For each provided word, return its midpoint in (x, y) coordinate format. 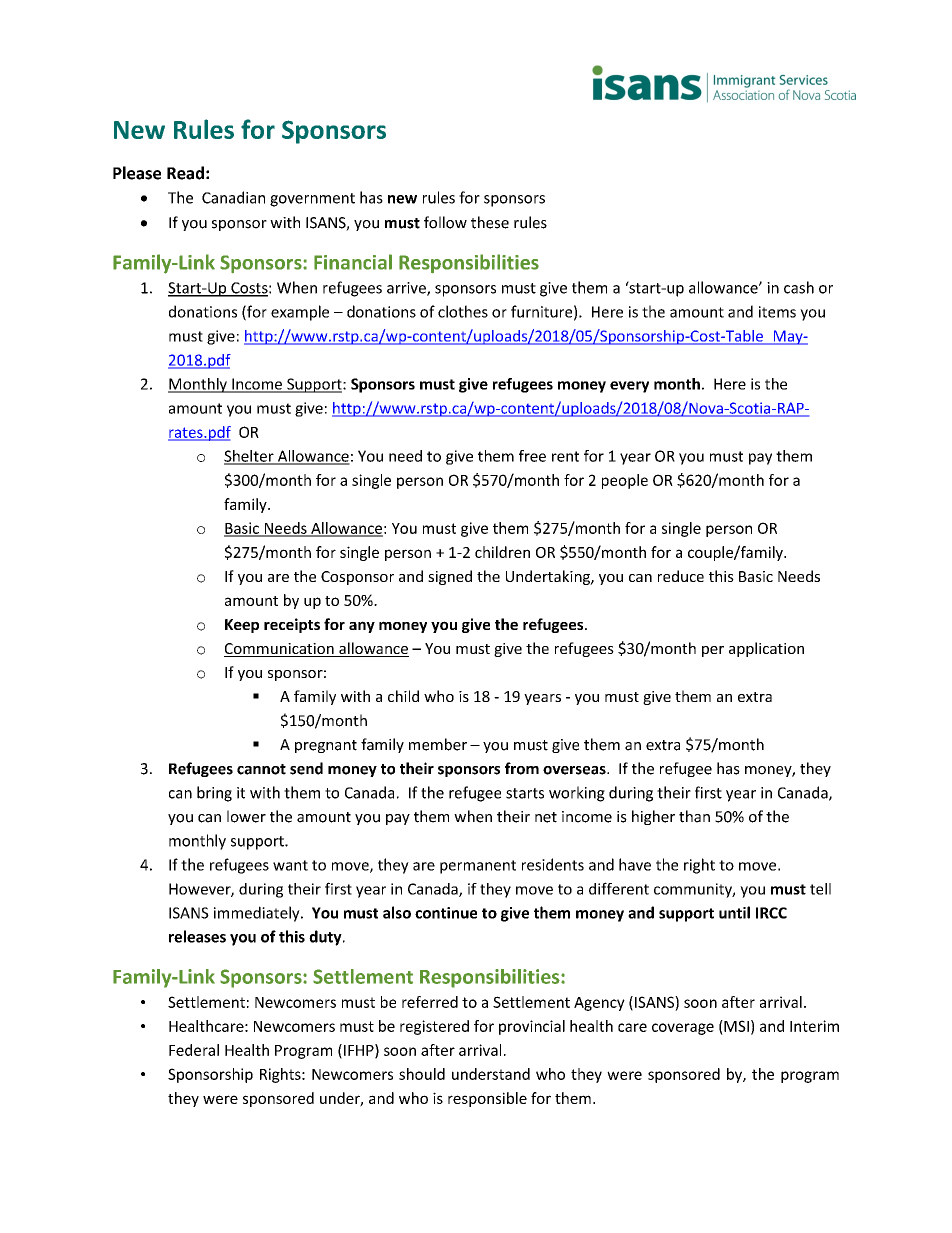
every (629, 387)
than (694, 816)
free (532, 456)
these (490, 222)
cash (799, 287)
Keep (242, 626)
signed (450, 577)
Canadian (233, 197)
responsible (487, 1099)
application (766, 649)
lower (246, 816)
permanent (478, 867)
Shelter (250, 457)
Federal (194, 1050)
